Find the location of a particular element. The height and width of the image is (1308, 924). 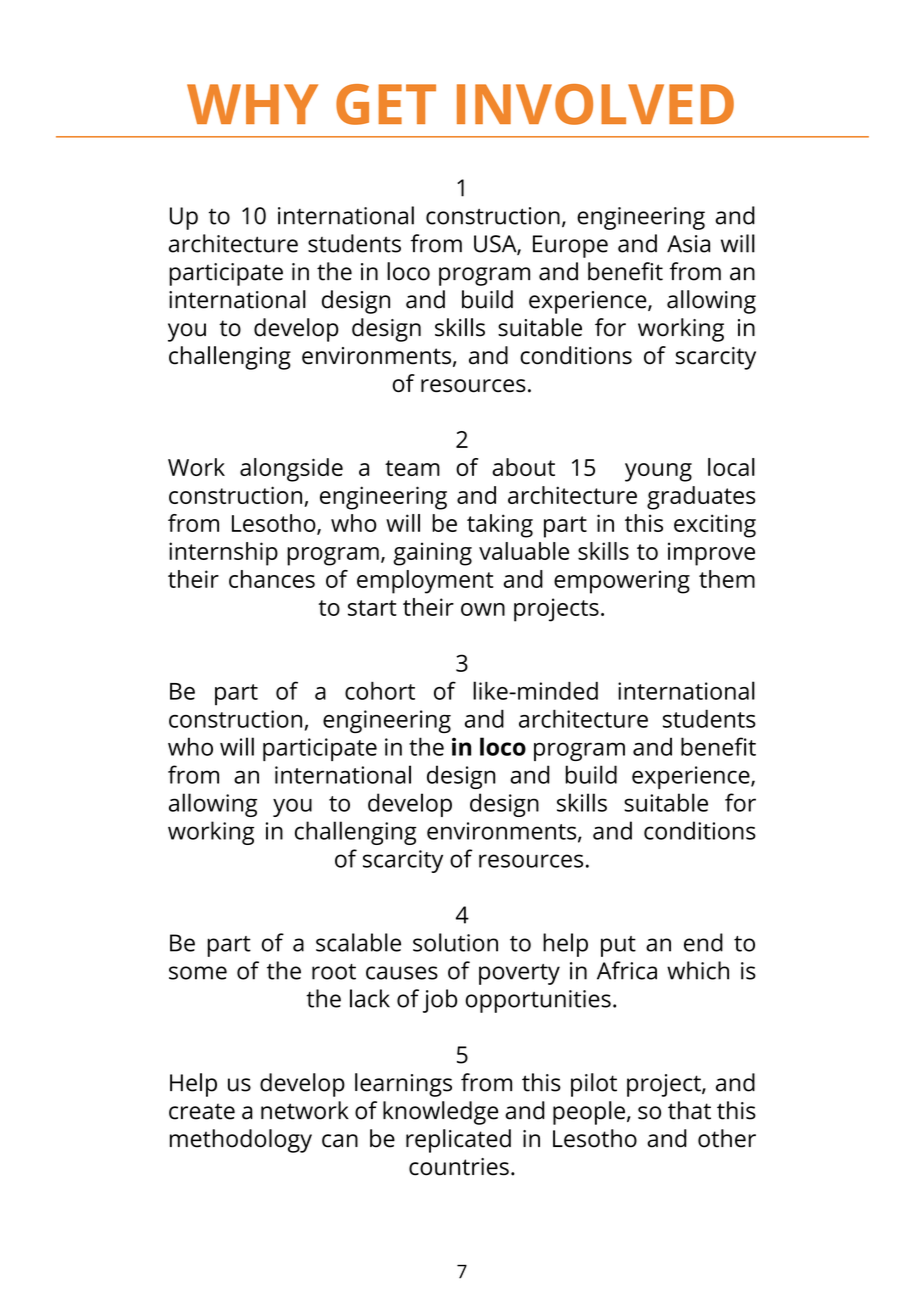

young is located at coordinates (658, 472).
